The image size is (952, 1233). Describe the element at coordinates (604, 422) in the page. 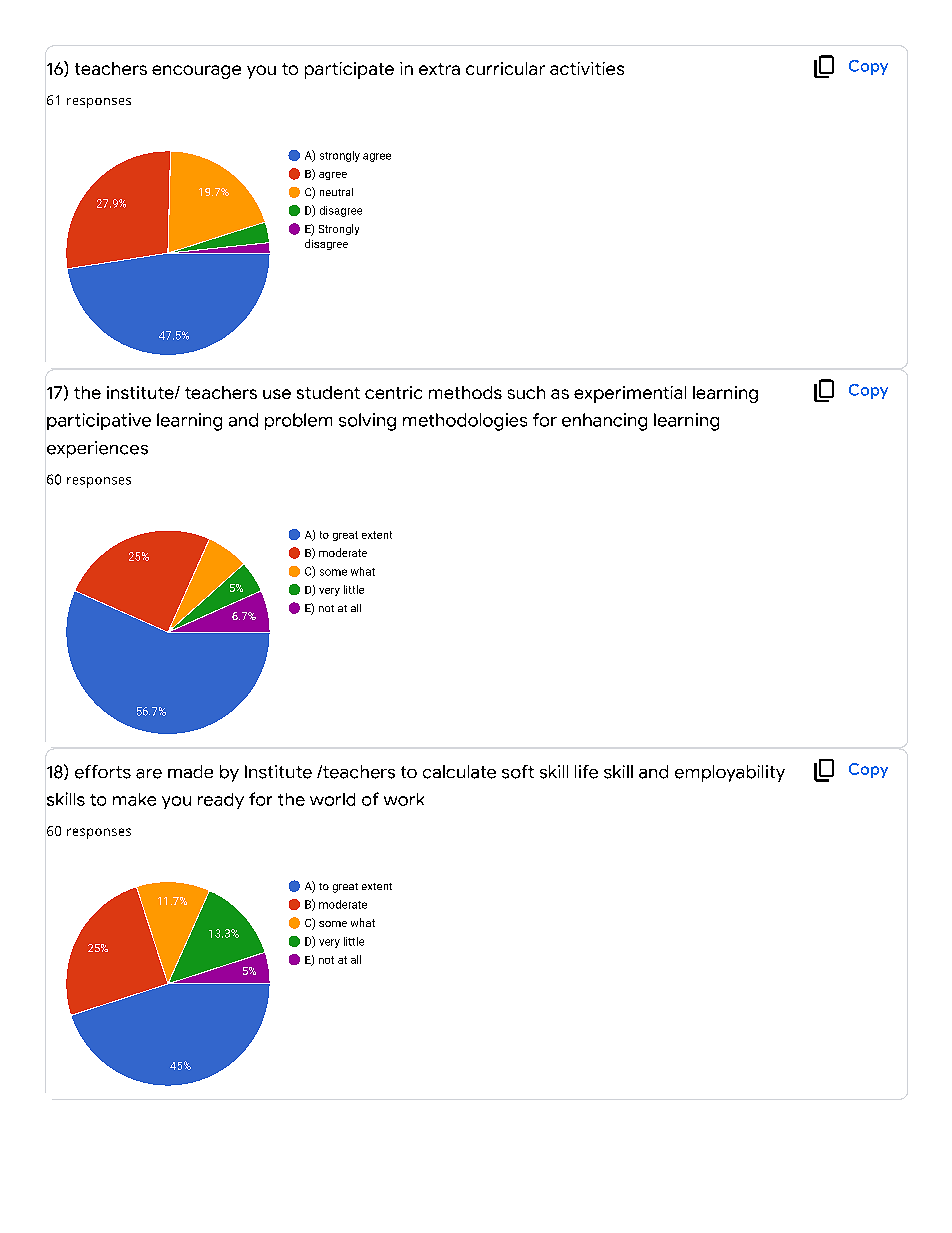

I see `enhancing` at that location.
